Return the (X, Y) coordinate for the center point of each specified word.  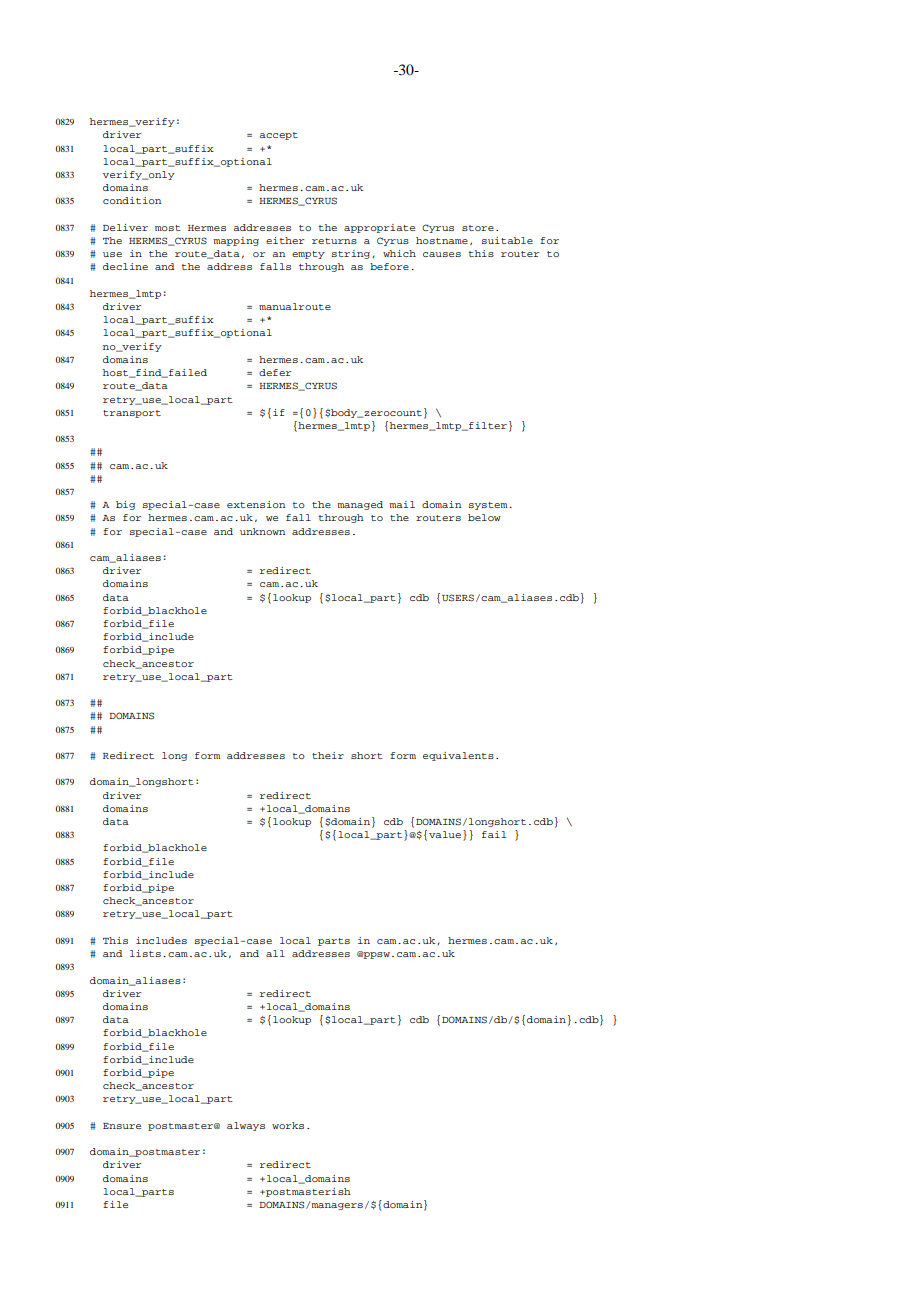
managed (360, 505)
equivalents (458, 756)
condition (132, 200)
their (328, 755)
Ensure (122, 1126)
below (484, 517)
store (478, 228)
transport (132, 414)
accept (278, 136)
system (489, 506)
